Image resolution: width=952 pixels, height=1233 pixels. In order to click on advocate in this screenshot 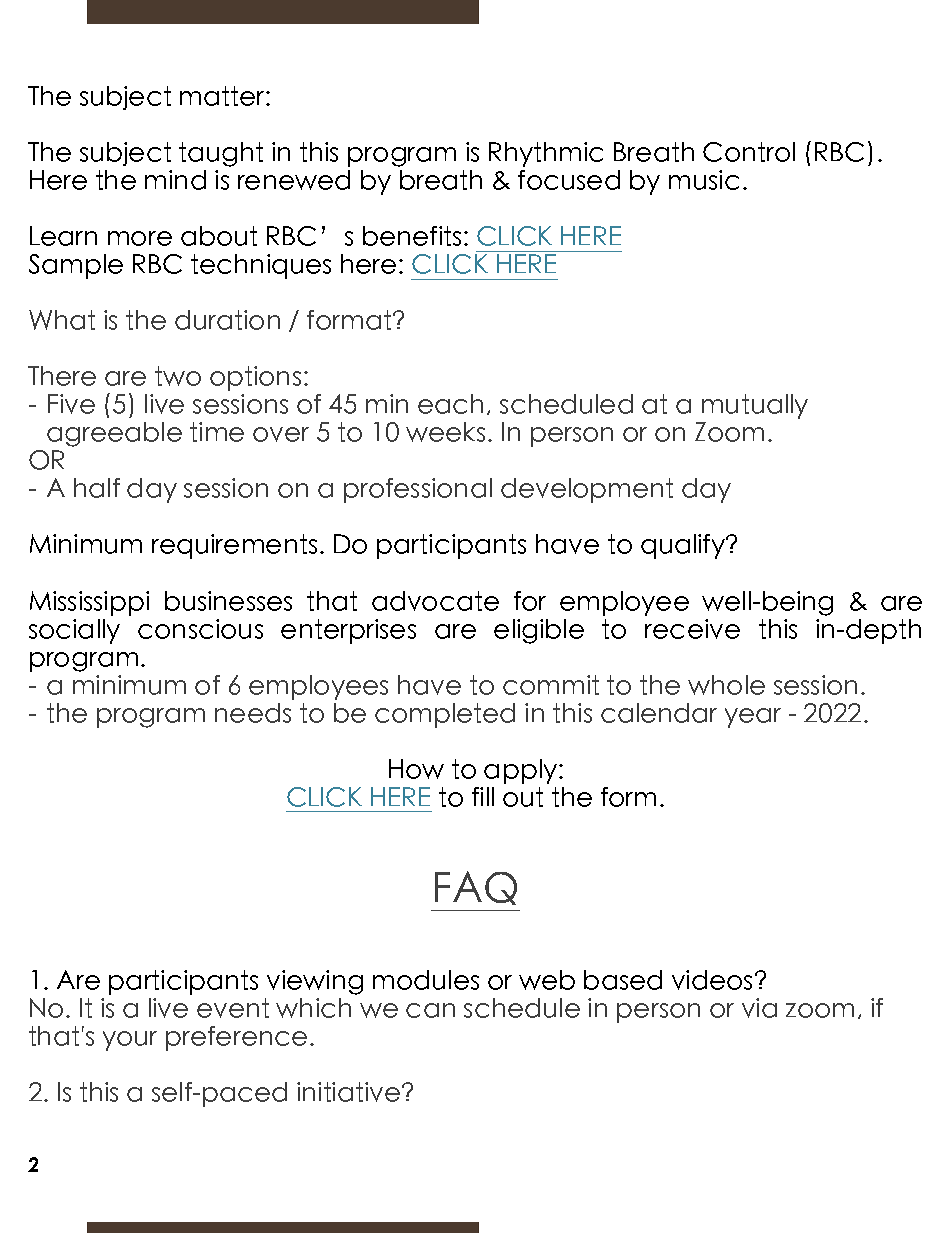, I will do `click(435, 601)`.
